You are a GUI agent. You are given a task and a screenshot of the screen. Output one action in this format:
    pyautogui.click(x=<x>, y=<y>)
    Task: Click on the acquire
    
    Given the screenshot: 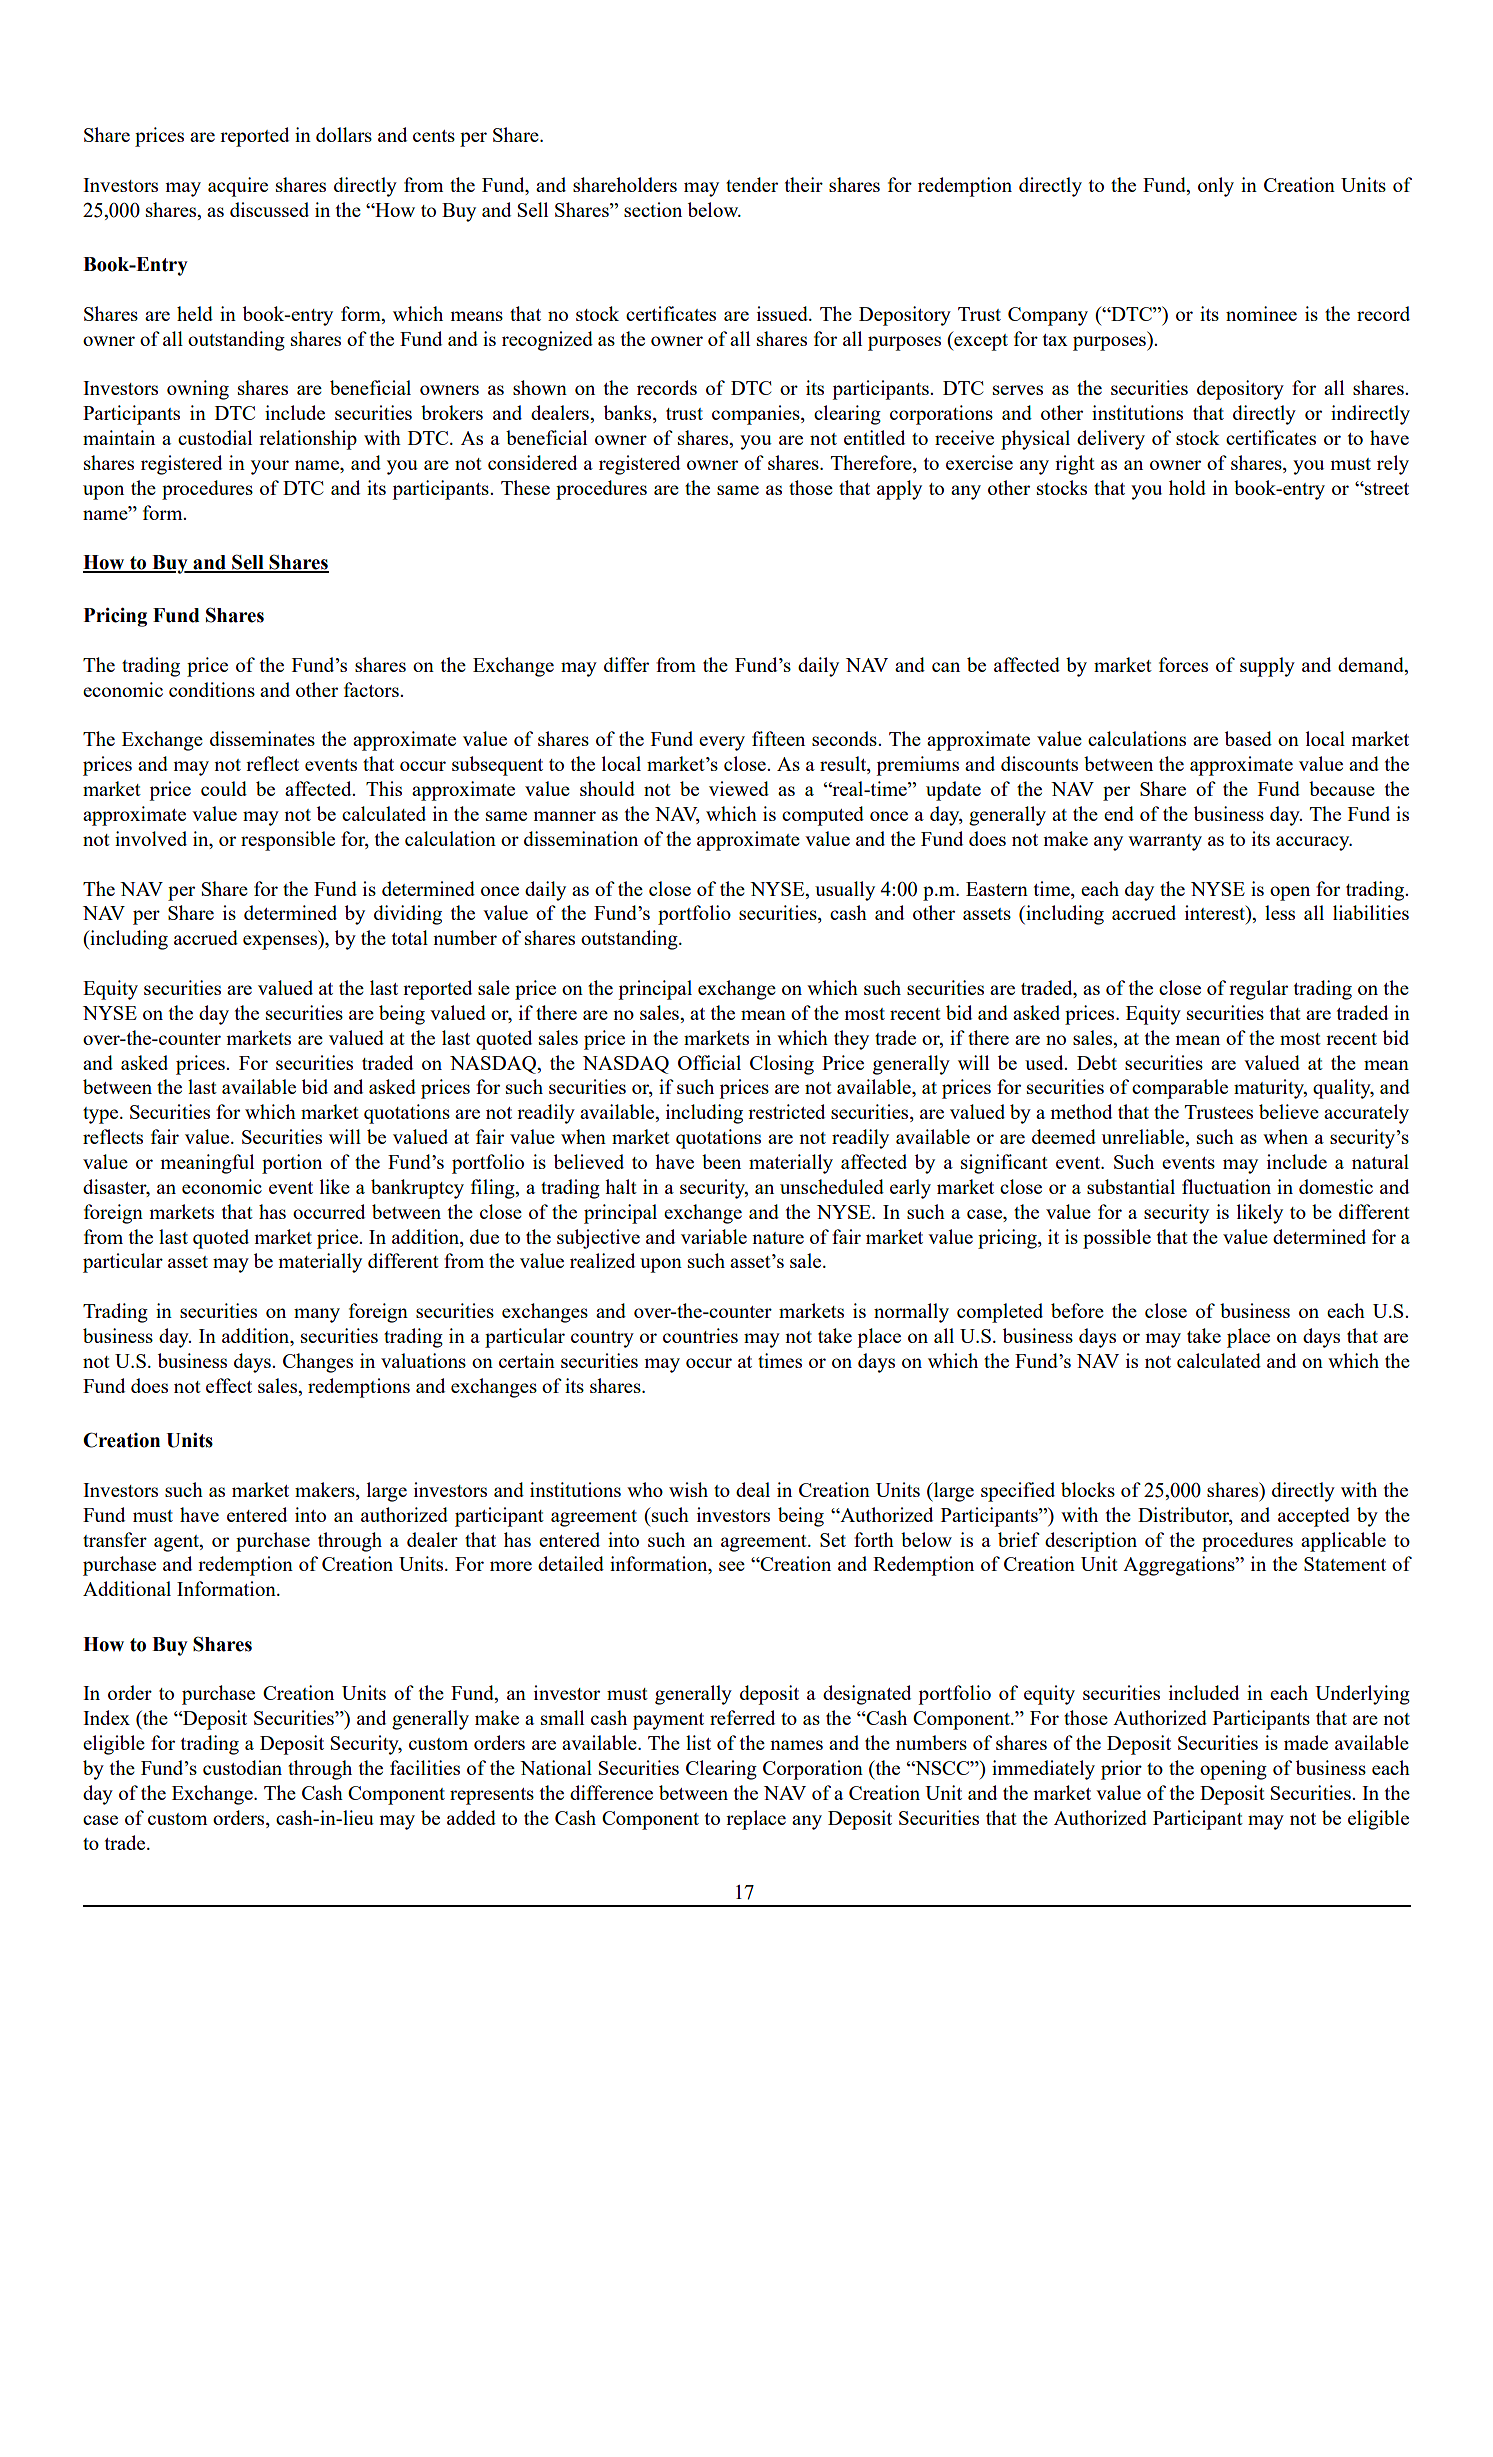 What is the action you would take?
    pyautogui.click(x=238, y=187)
